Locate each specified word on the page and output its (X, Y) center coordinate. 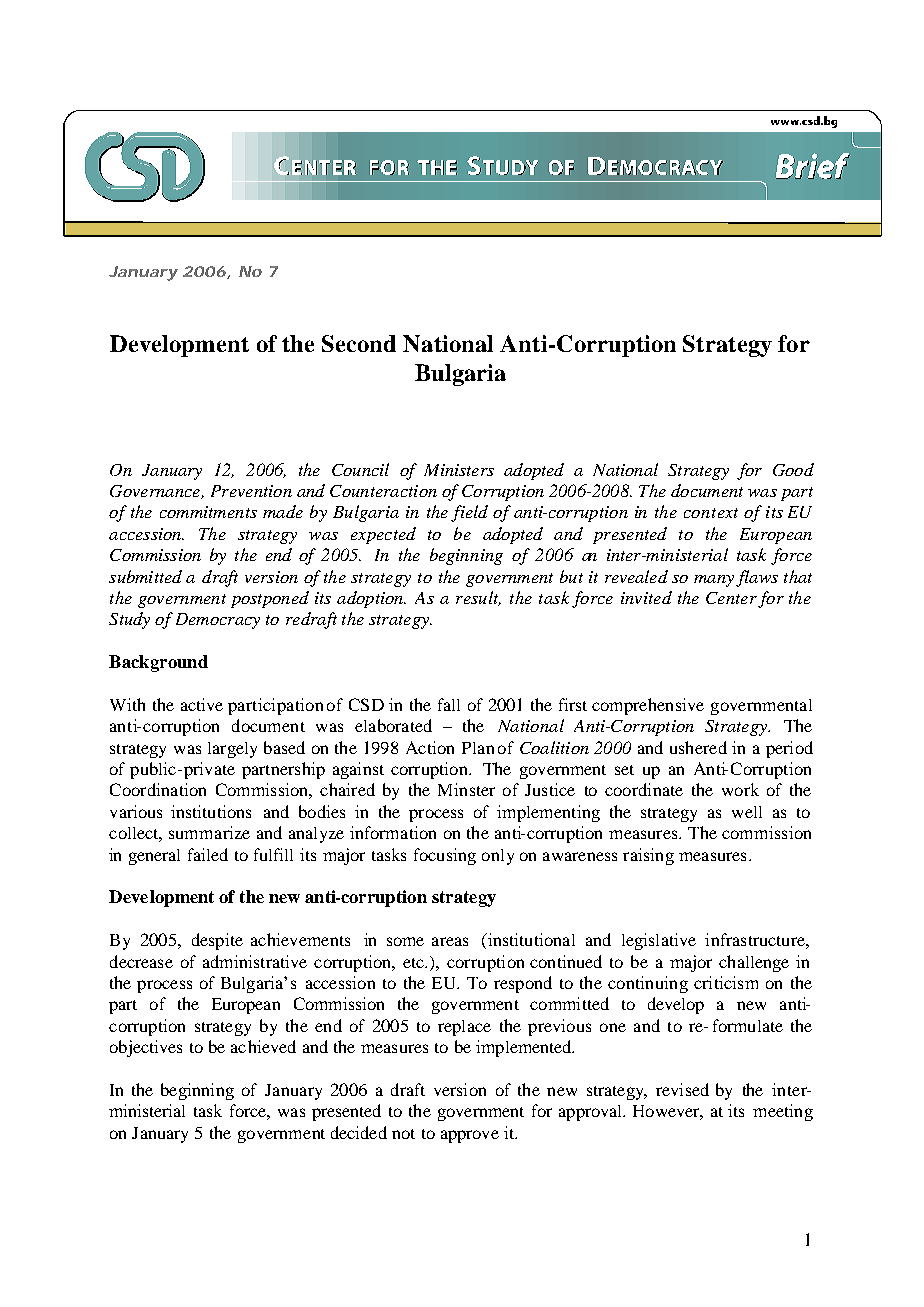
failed (208, 854)
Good (793, 469)
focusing (445, 856)
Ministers (459, 470)
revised (682, 1089)
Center (731, 598)
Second (359, 343)
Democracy (218, 621)
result (478, 598)
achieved (263, 1046)
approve (470, 1136)
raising (648, 856)
